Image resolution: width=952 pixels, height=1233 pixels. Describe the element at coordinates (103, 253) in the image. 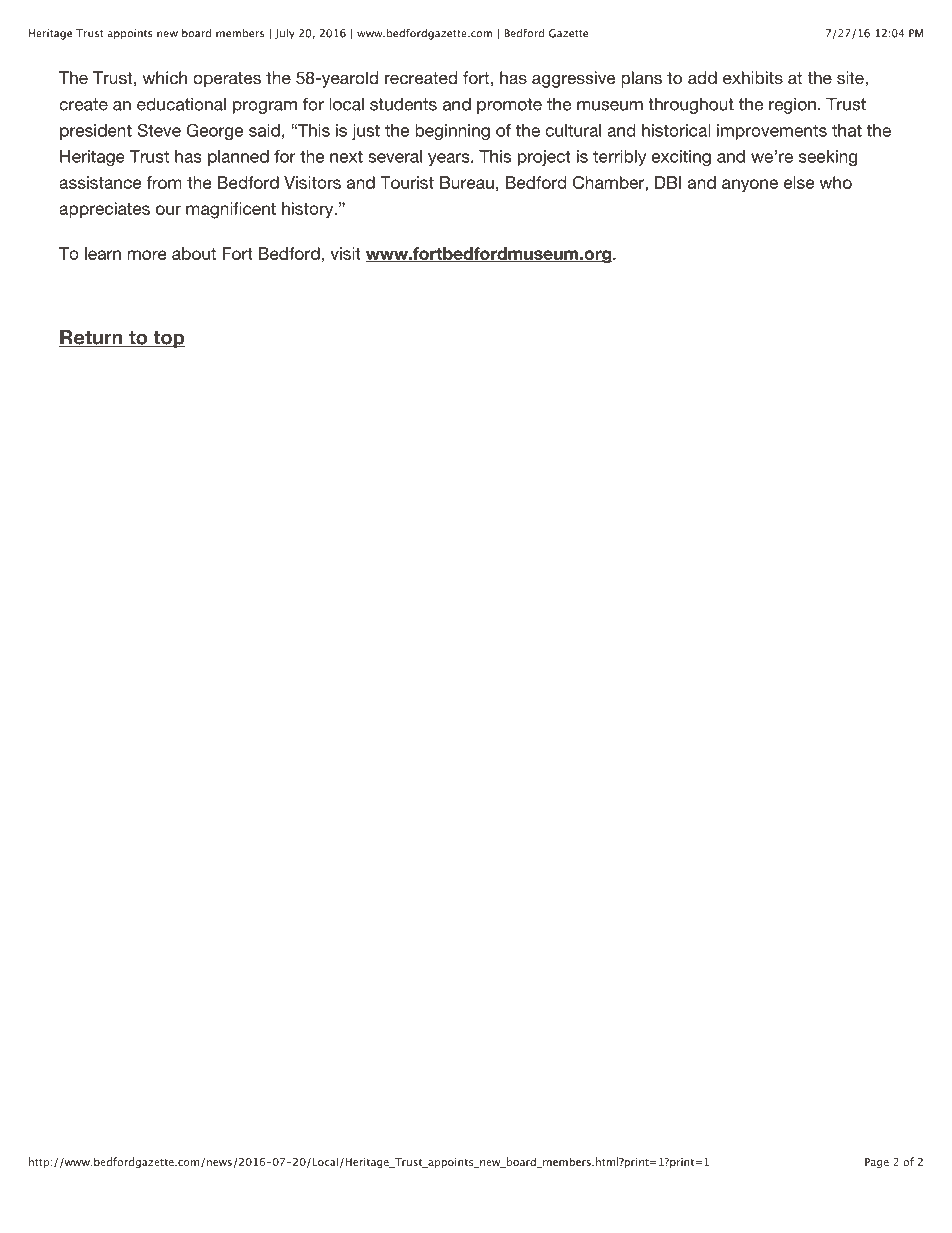

I see `learn` at that location.
